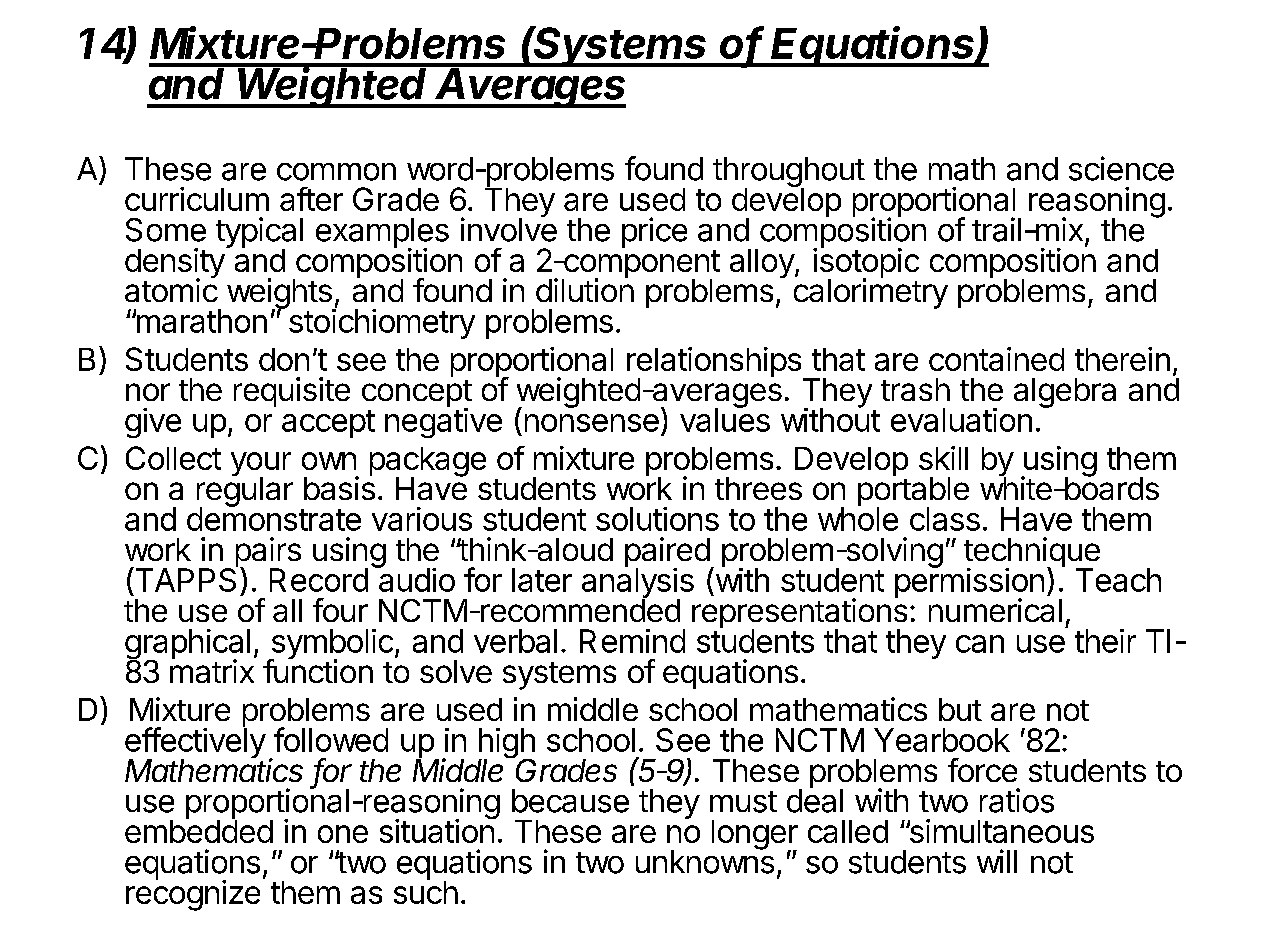 This page has width=1270, height=952. I want to click on Remind, so click(632, 641).
